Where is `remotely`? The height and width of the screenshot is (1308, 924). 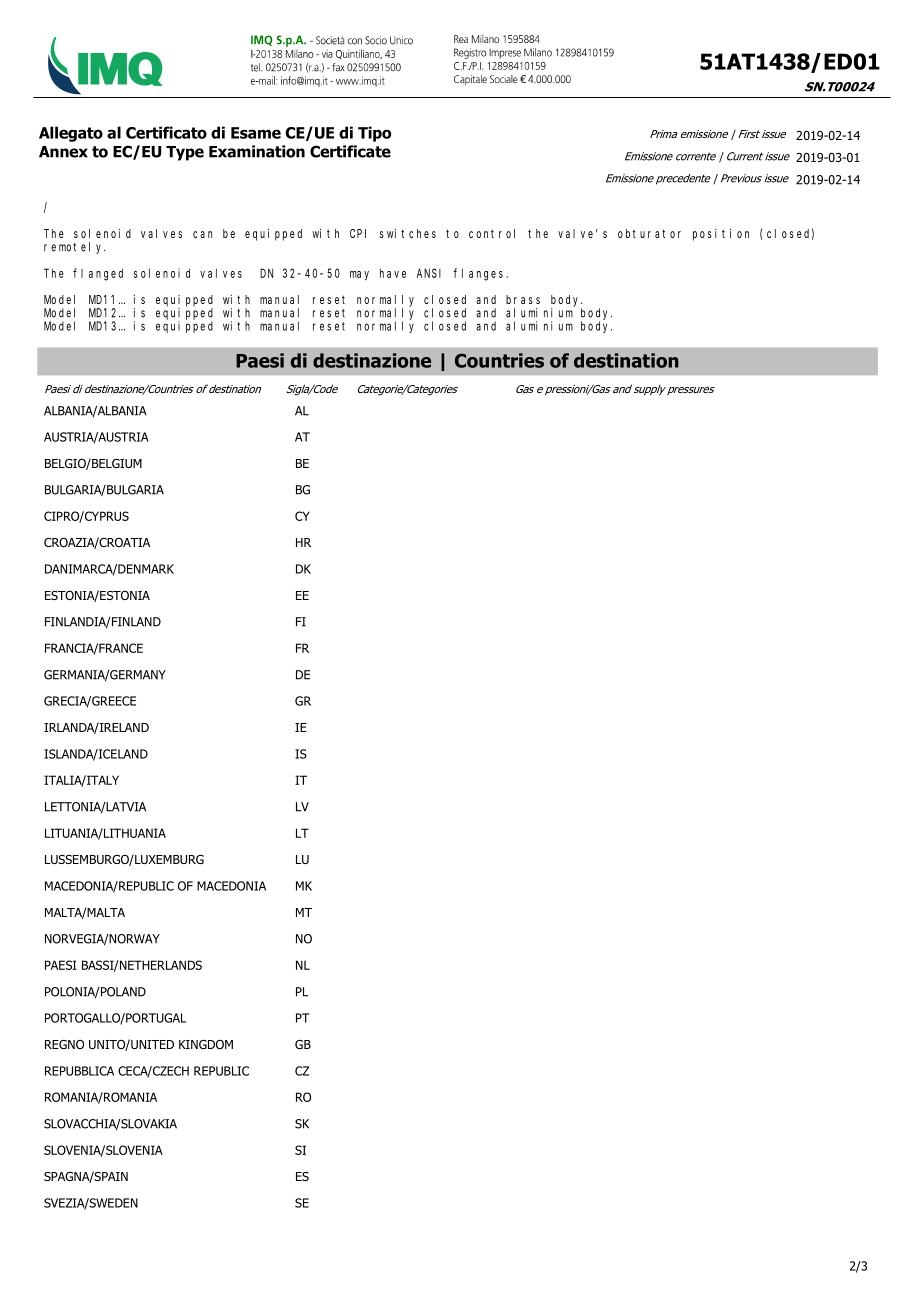 remotely is located at coordinates (75, 248).
